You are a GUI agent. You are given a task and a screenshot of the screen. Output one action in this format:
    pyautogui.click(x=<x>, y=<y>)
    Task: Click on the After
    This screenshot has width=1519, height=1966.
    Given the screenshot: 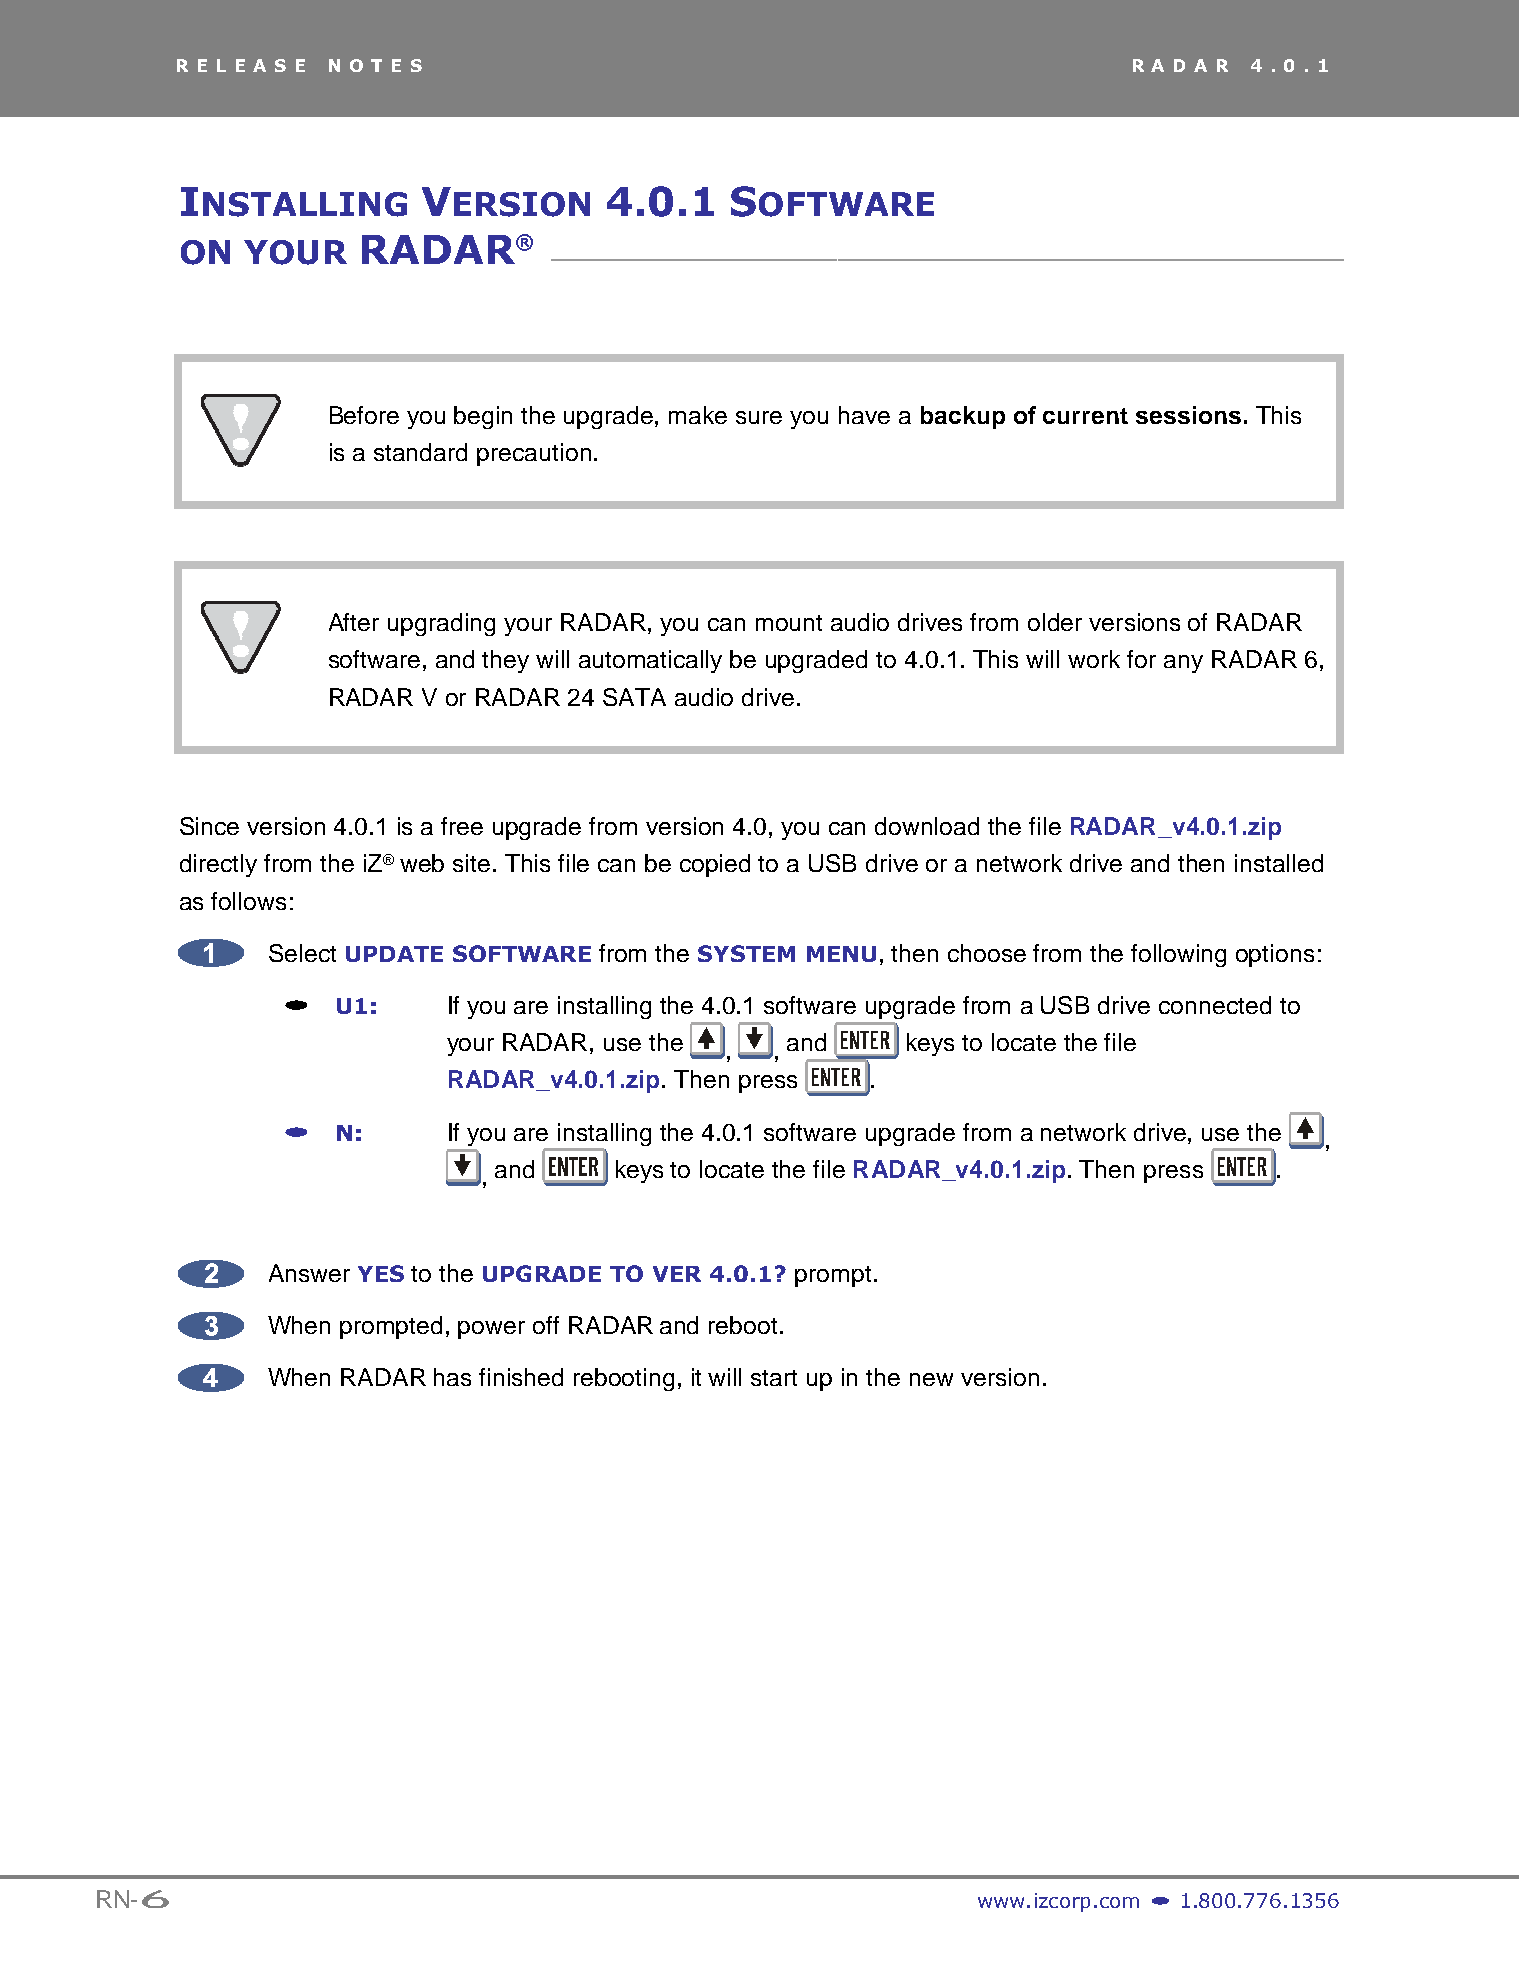 What is the action you would take?
    pyautogui.click(x=354, y=622)
